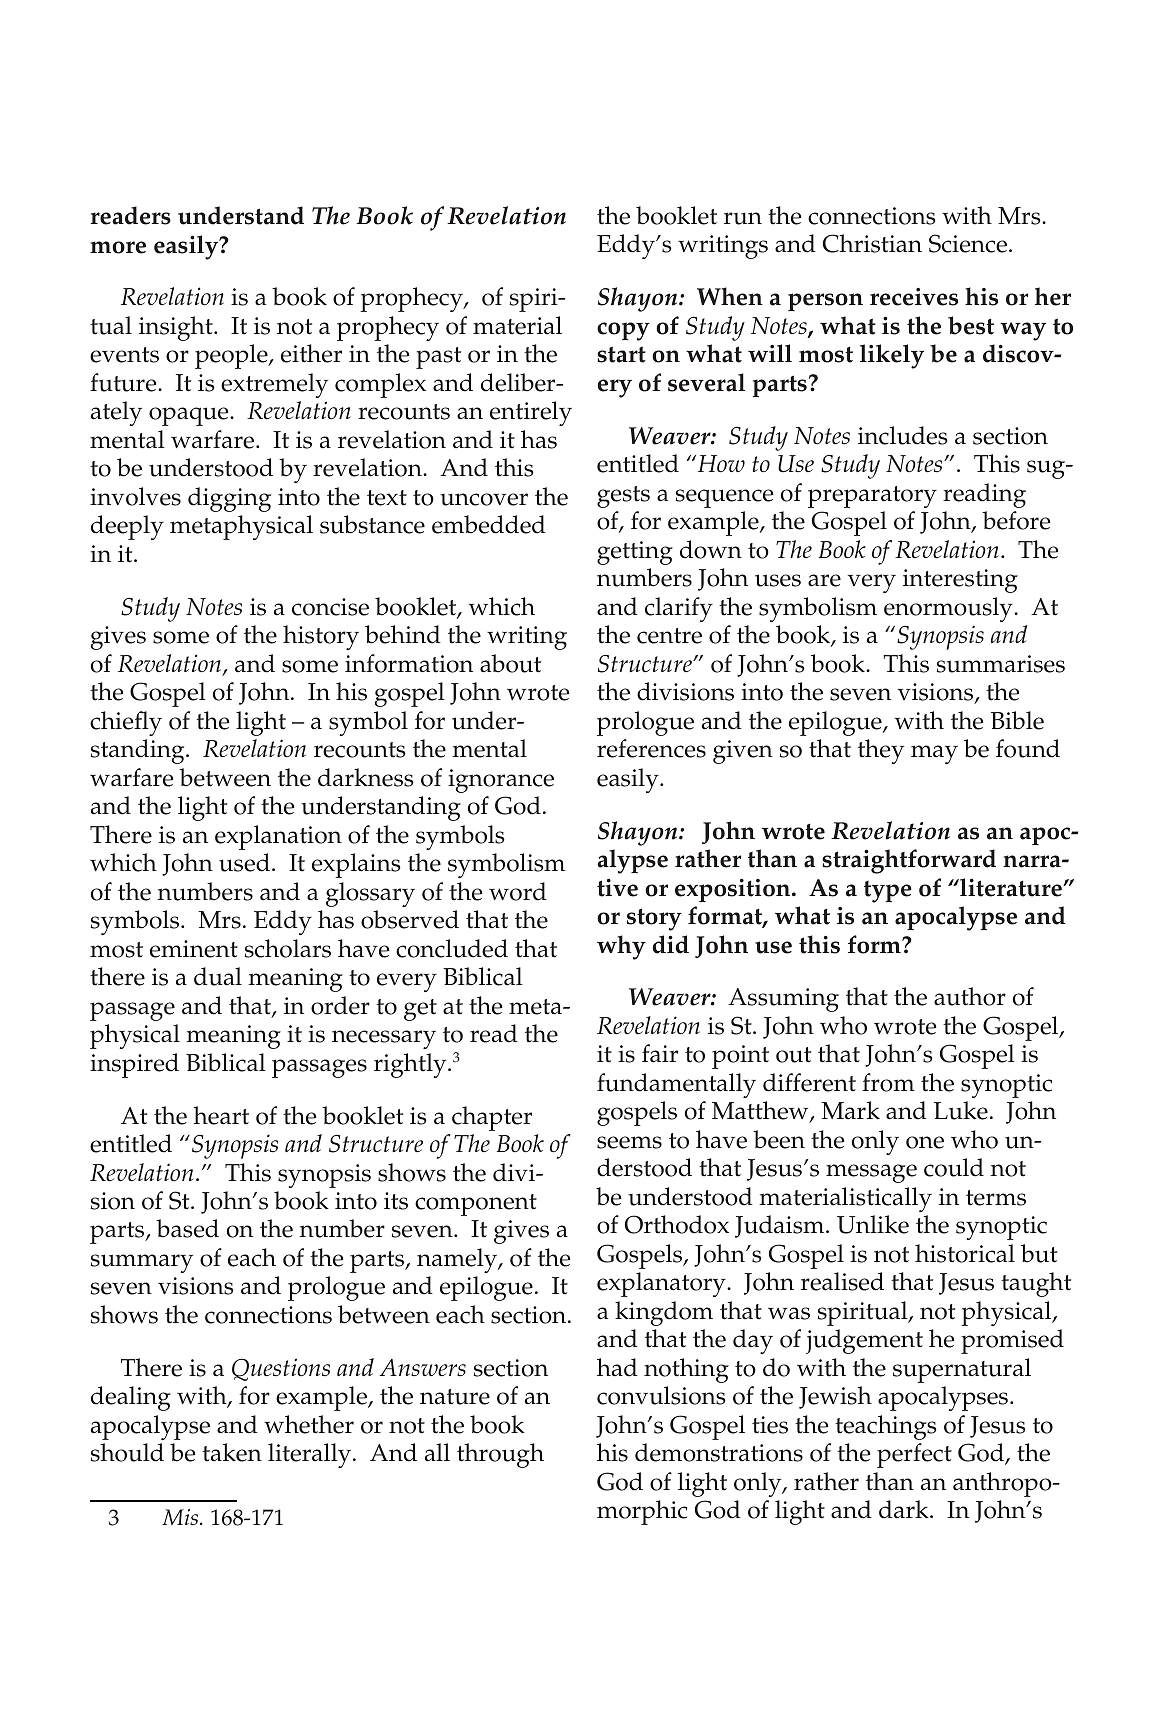 This screenshot has width=1171, height=1735. Describe the element at coordinates (187, 1228) in the screenshot. I see `based` at that location.
